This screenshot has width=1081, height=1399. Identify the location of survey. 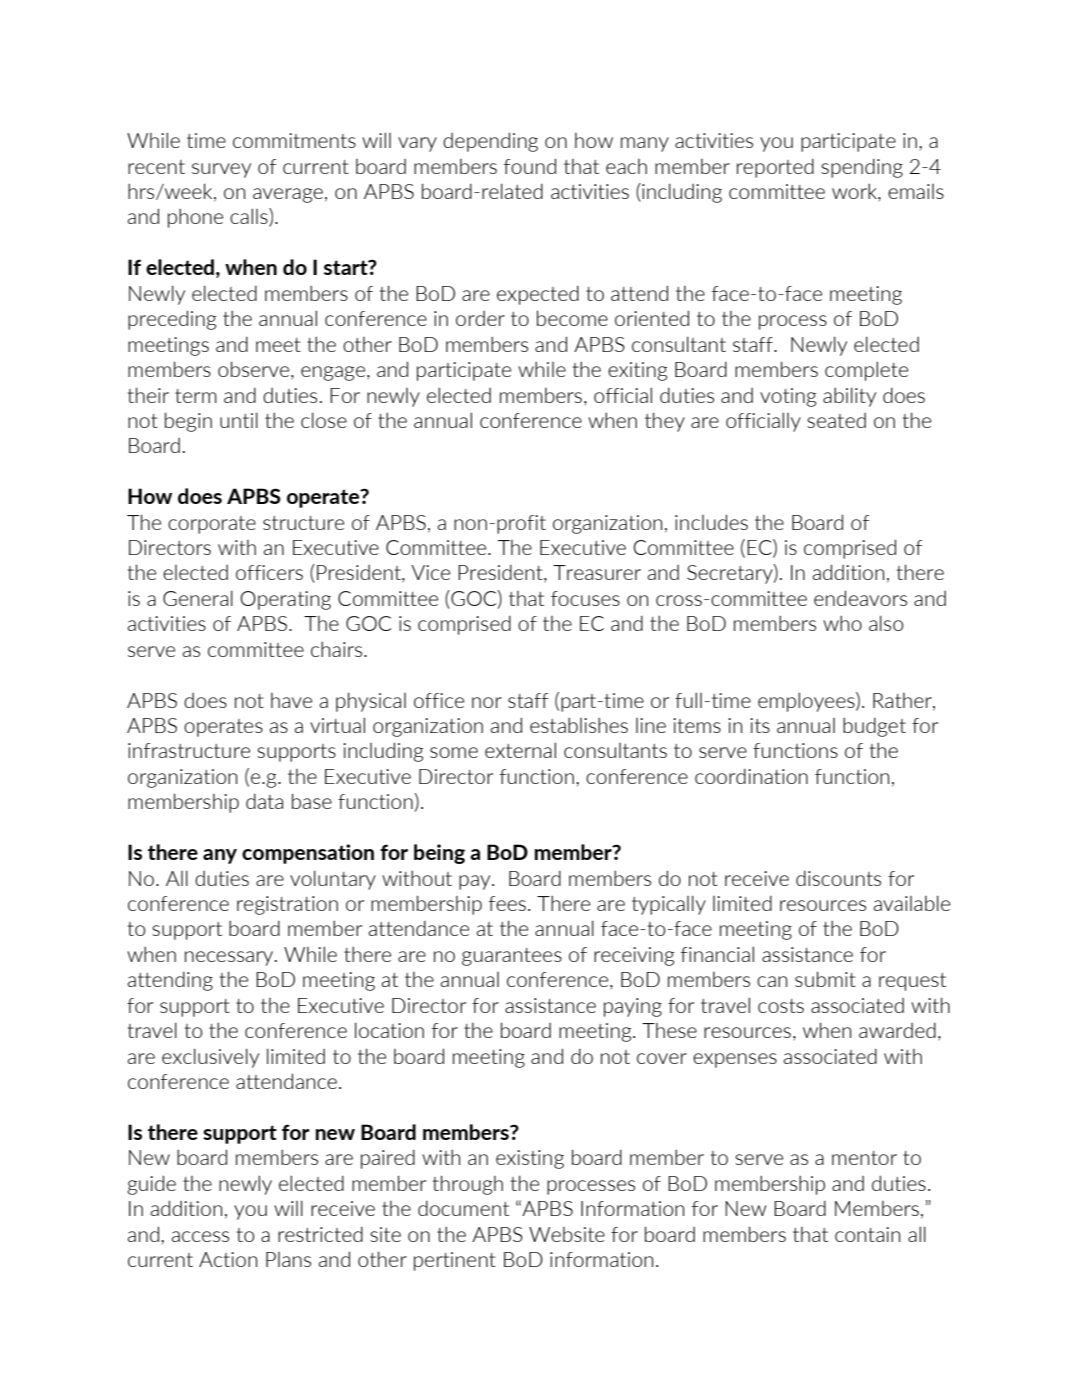
(221, 170).
